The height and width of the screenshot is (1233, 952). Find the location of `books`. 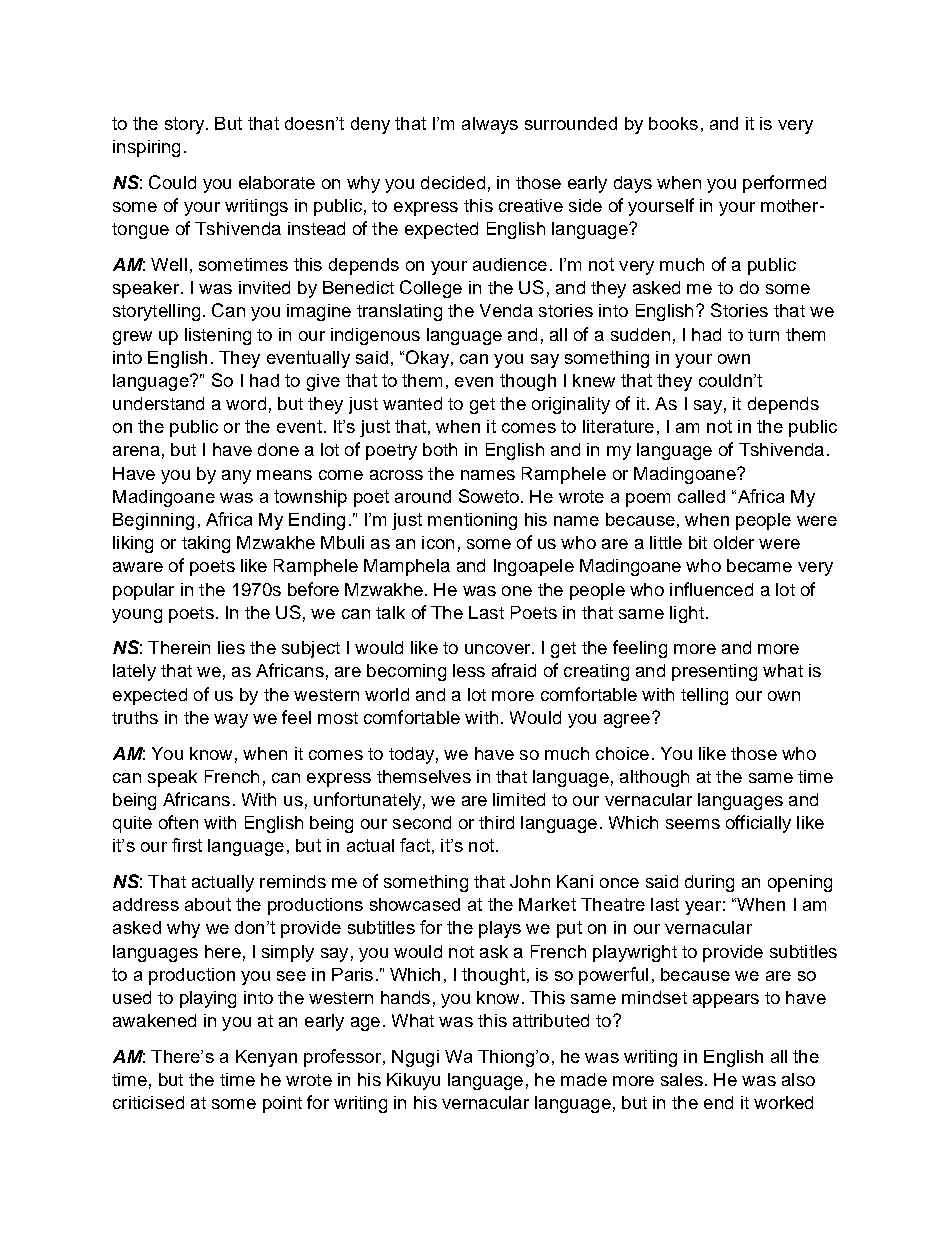

books is located at coordinates (673, 123).
